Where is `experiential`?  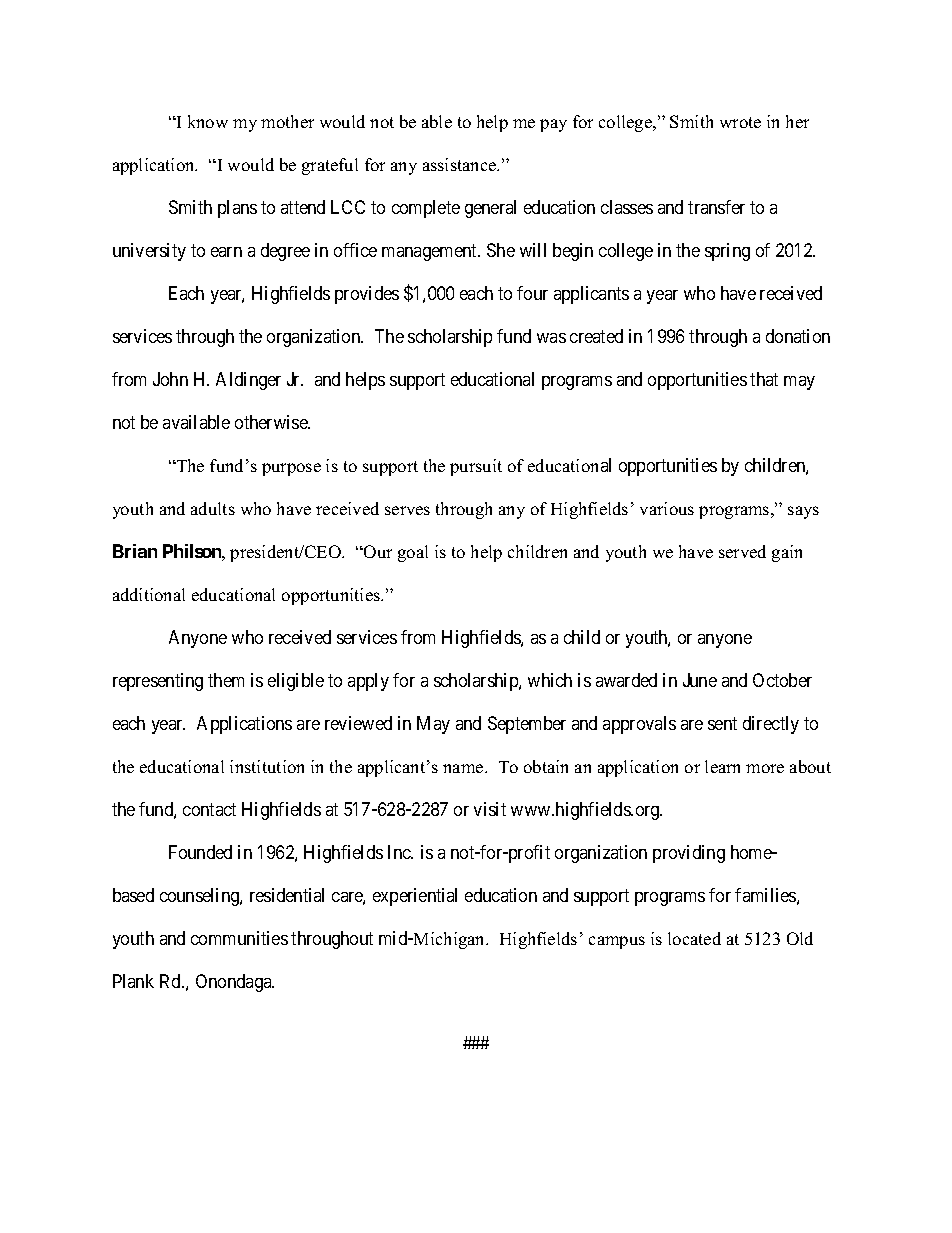 experiential is located at coordinates (415, 897).
